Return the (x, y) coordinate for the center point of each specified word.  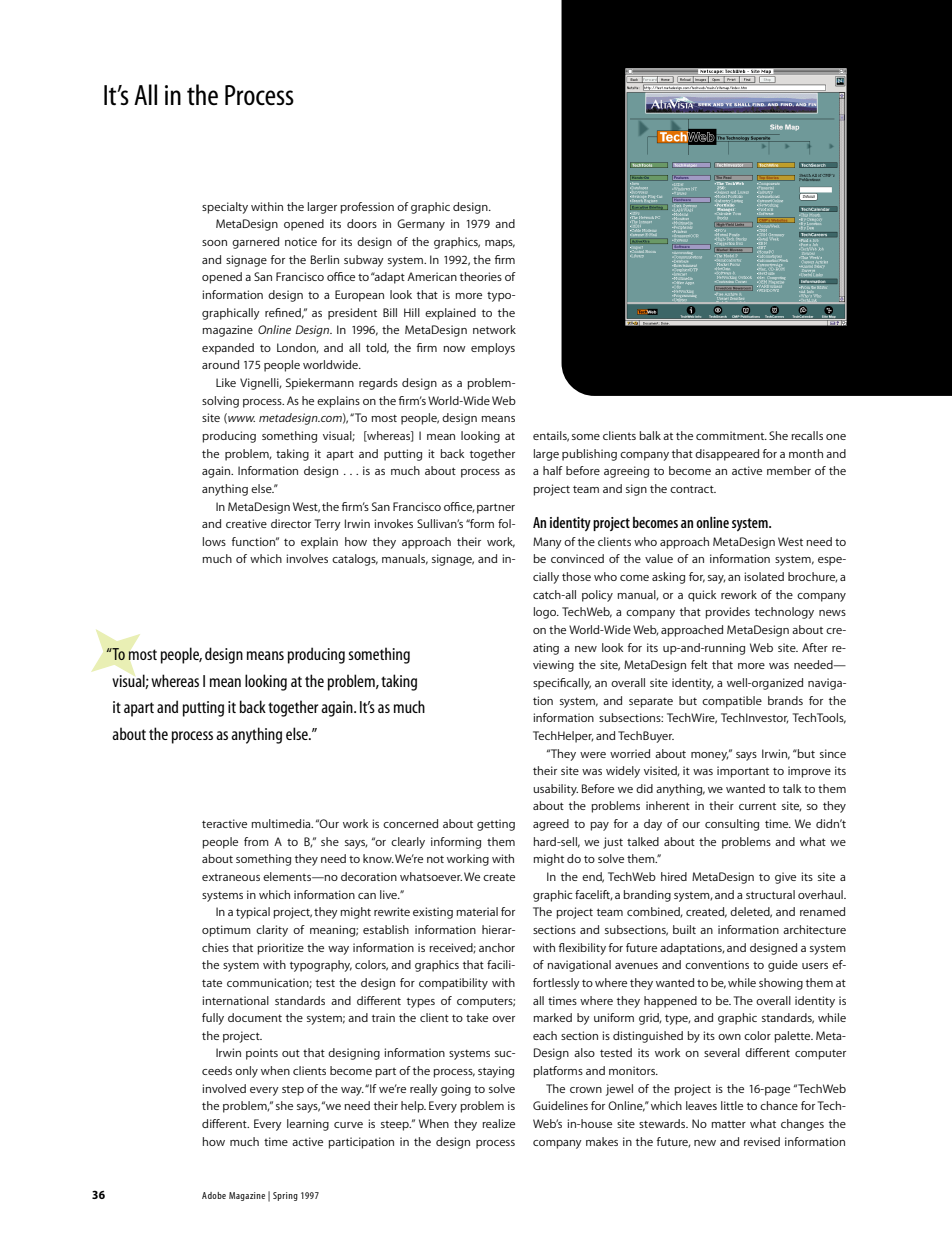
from (256, 841)
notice (301, 241)
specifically (562, 684)
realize (498, 1123)
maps (500, 244)
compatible (732, 702)
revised (762, 1141)
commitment (731, 435)
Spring (285, 1196)
